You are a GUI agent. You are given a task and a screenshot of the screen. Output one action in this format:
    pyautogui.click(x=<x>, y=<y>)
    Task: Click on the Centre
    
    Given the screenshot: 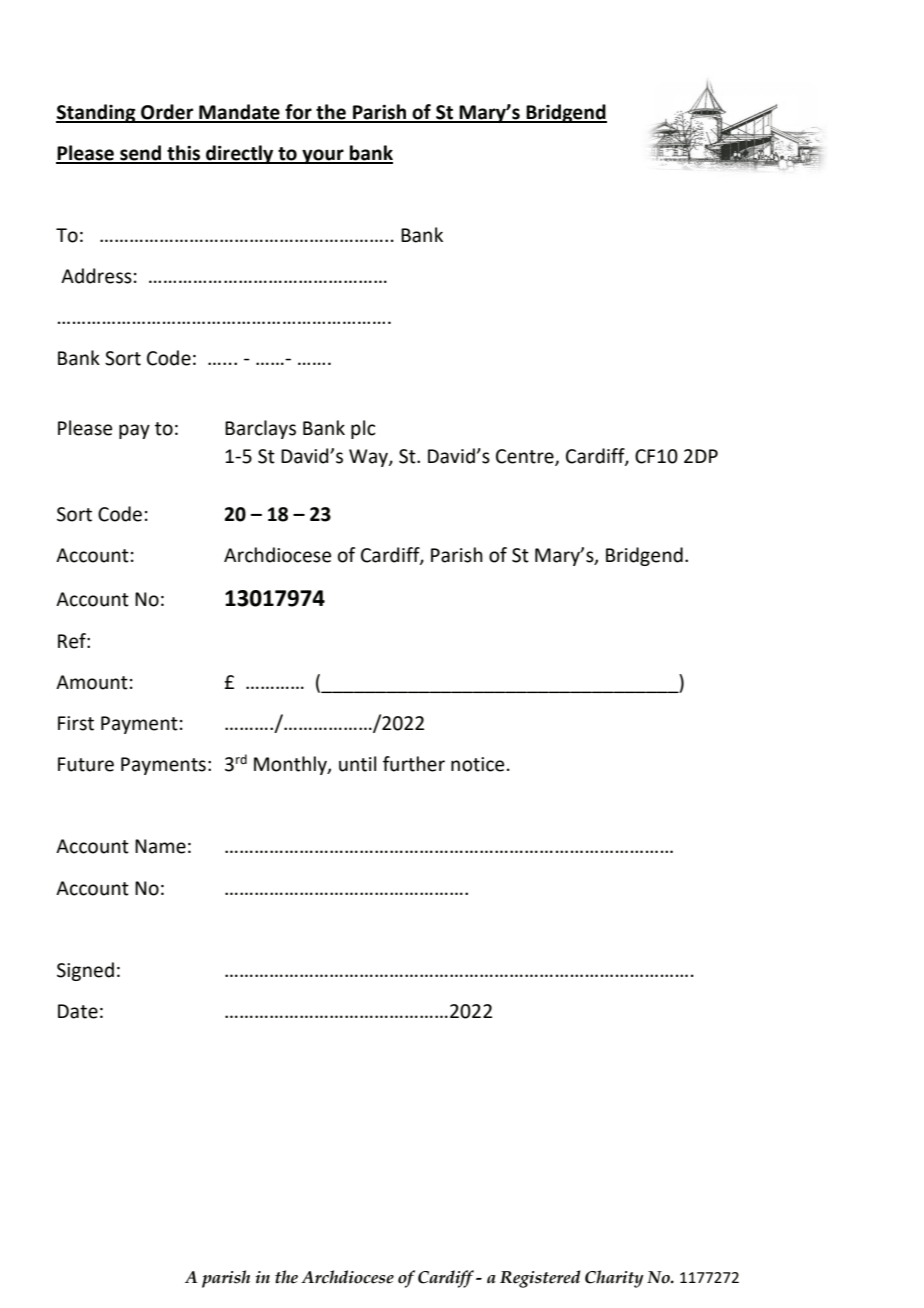 What is the action you would take?
    pyautogui.click(x=526, y=457)
